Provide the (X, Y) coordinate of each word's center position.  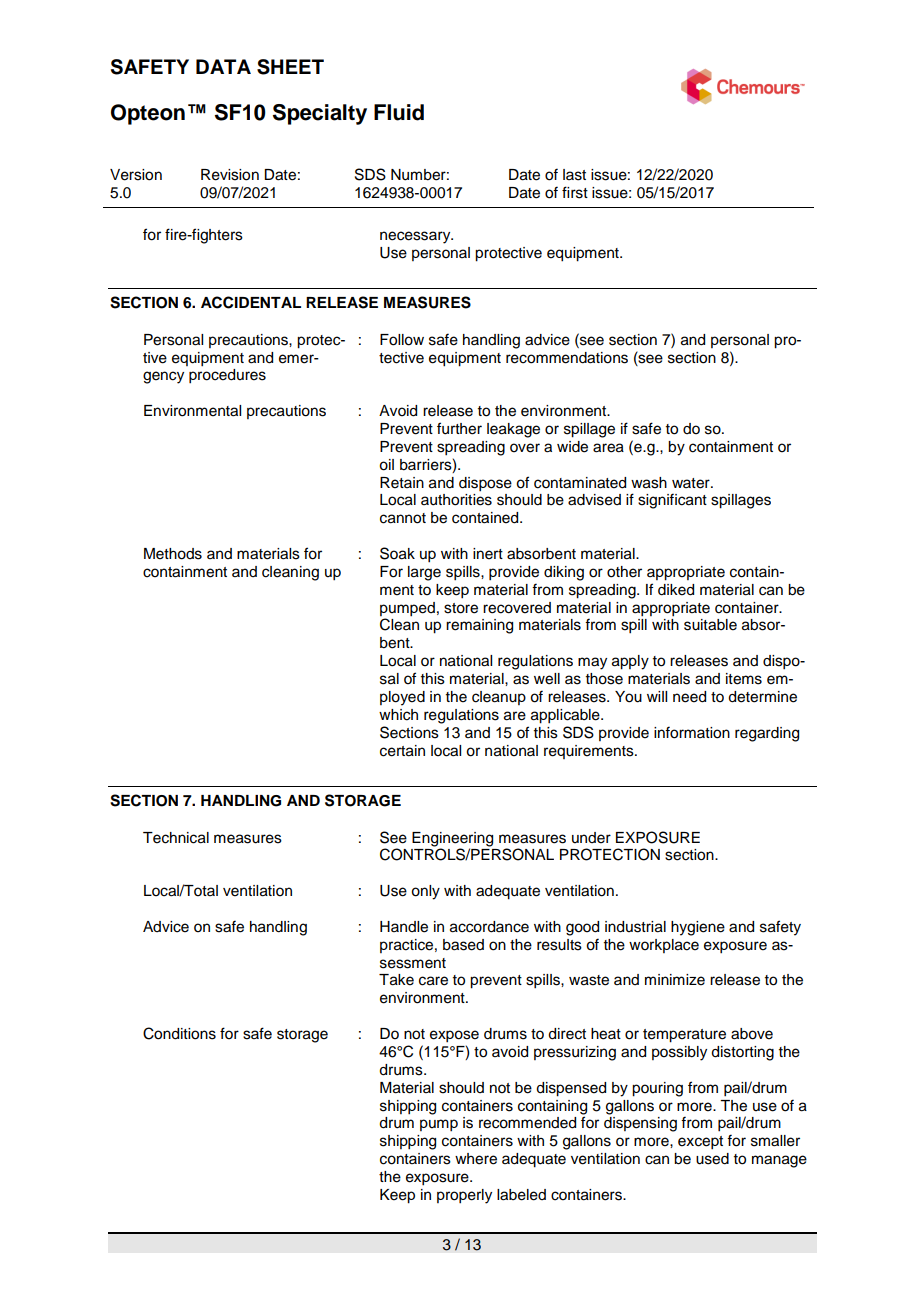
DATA (223, 66)
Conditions (179, 1033)
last (574, 175)
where (476, 1159)
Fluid (399, 112)
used (712, 1159)
